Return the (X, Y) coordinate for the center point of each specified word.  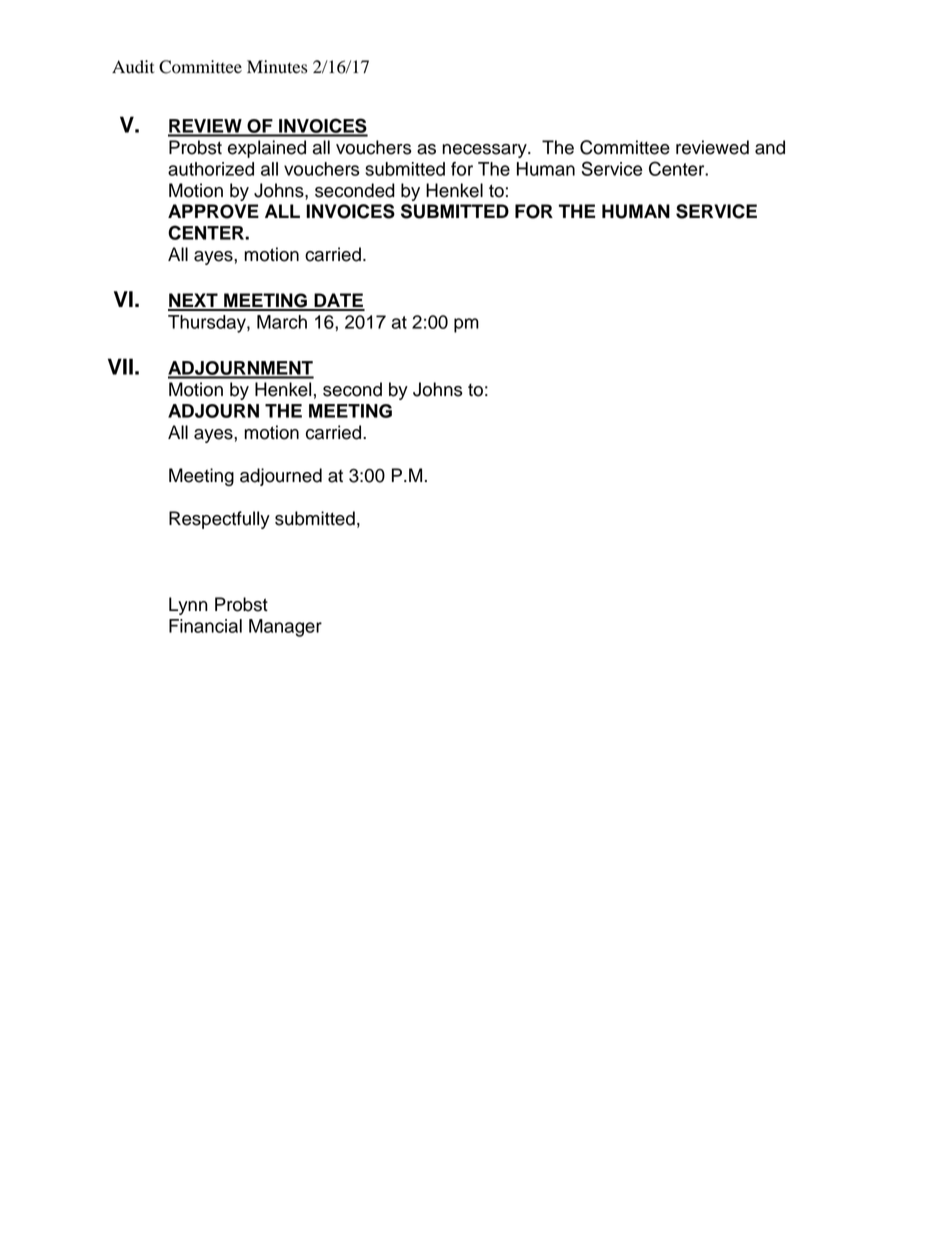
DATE (338, 301)
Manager (285, 628)
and (770, 147)
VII (120, 366)
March (282, 322)
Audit (133, 67)
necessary (485, 151)
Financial (205, 626)
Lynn (188, 606)
